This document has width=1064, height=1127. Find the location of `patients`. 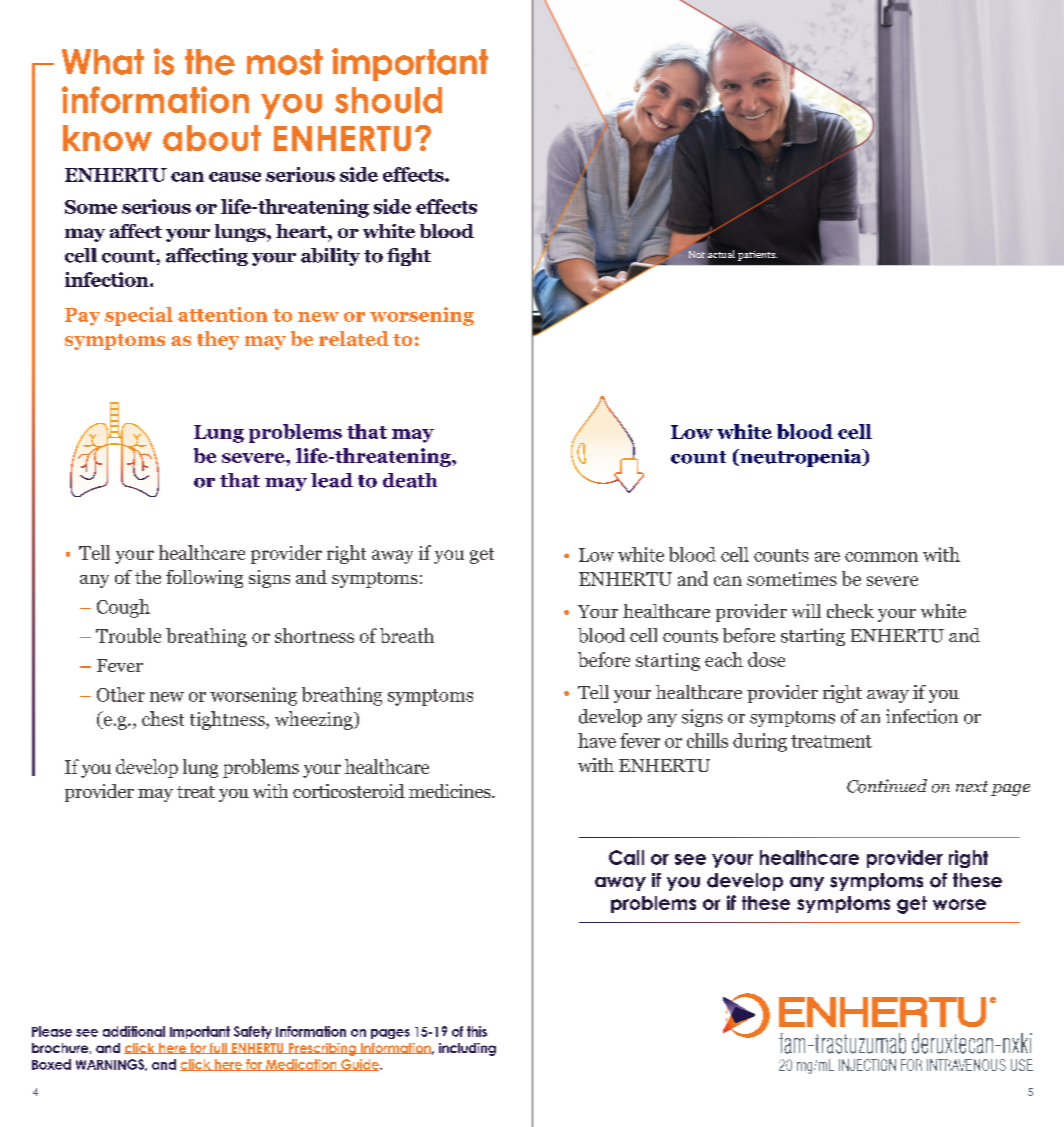

patients is located at coordinates (757, 256).
